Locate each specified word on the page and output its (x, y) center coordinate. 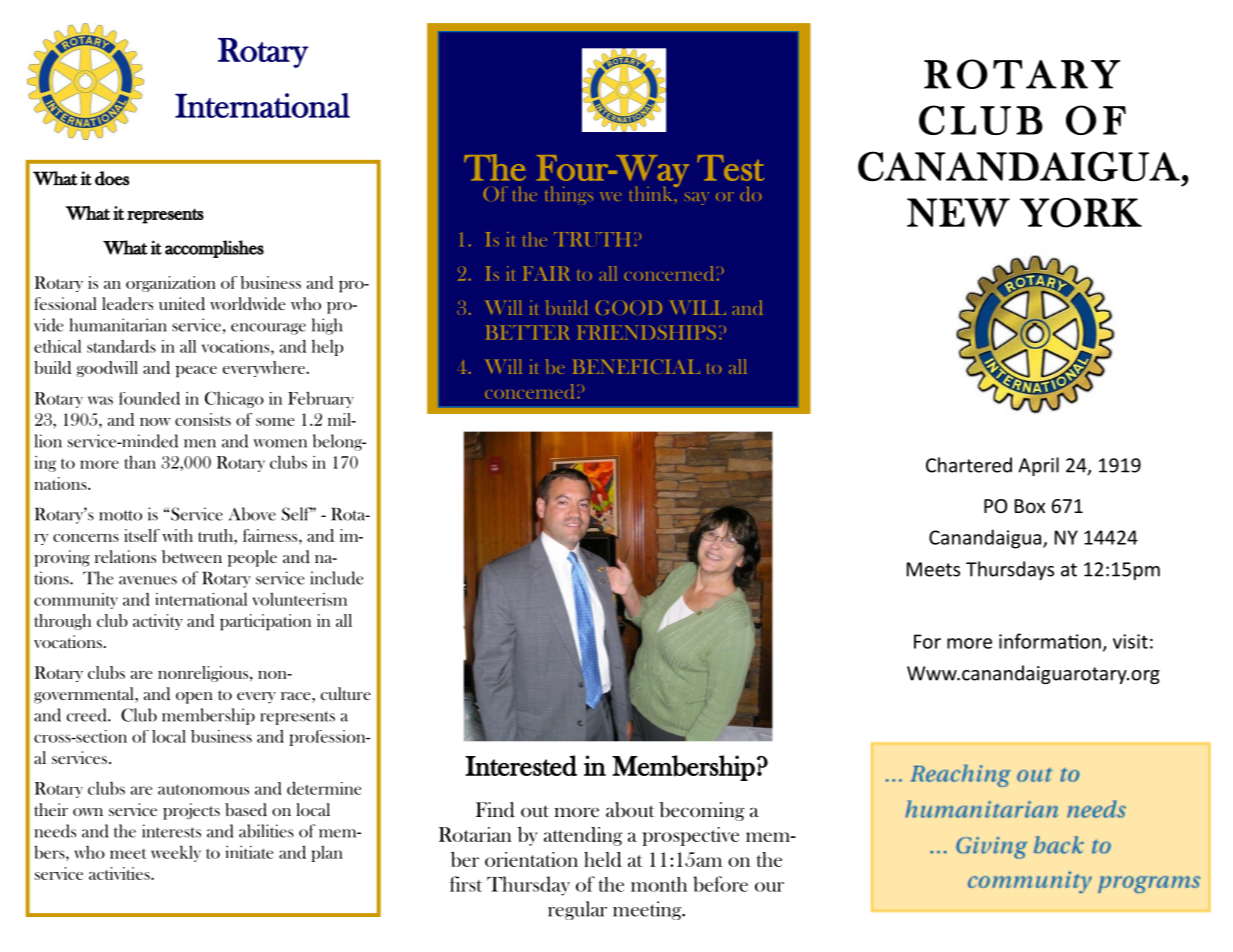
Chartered (969, 465)
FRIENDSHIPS (646, 332)
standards (121, 346)
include (336, 578)
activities (120, 873)
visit (1130, 641)
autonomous (203, 789)
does (112, 178)
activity (158, 622)
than (140, 462)
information (1050, 641)
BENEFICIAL (636, 366)
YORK (1081, 213)
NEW (958, 212)
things (569, 195)
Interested (521, 765)
